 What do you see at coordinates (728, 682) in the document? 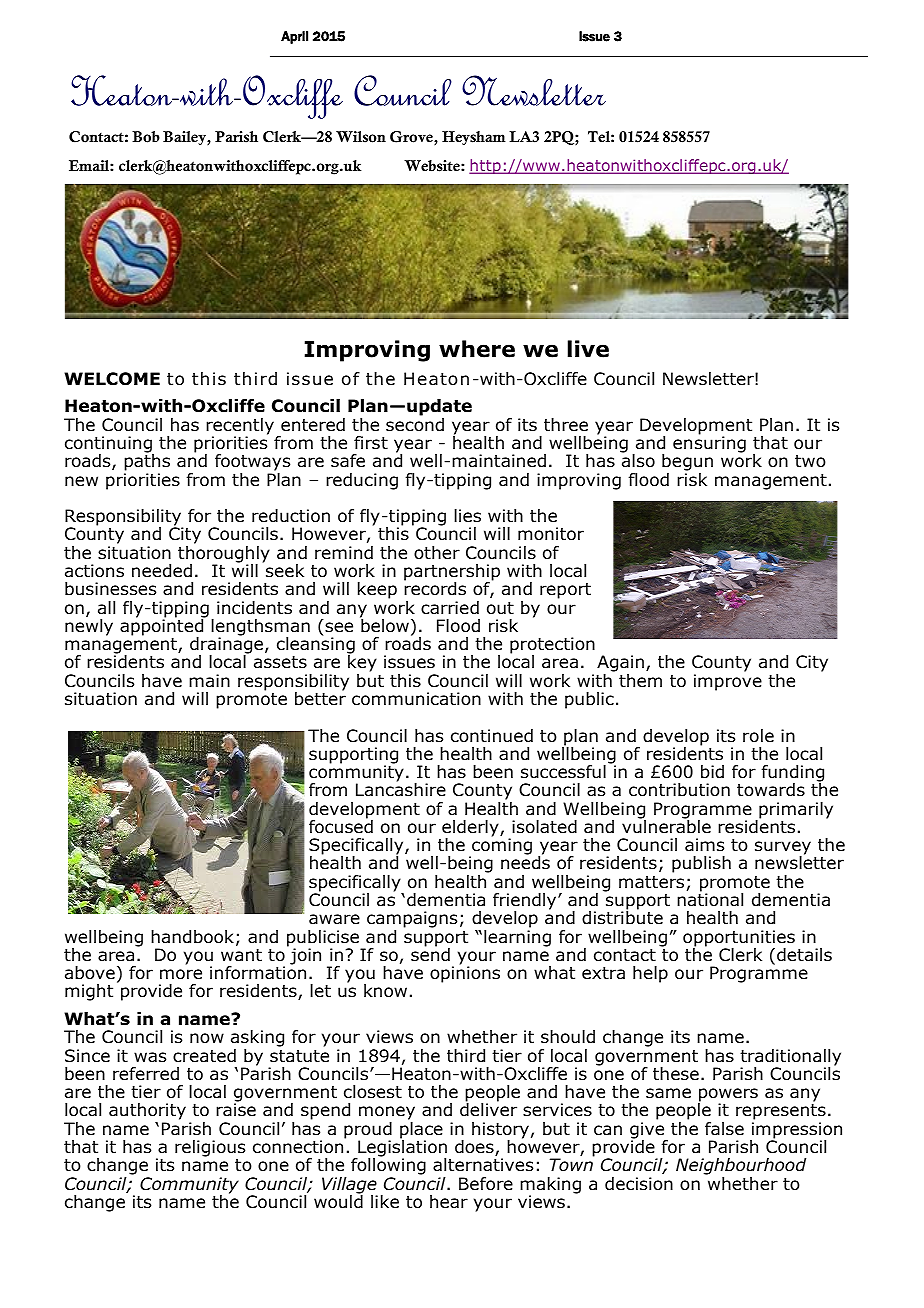
I see `improve` at bounding box center [728, 682].
